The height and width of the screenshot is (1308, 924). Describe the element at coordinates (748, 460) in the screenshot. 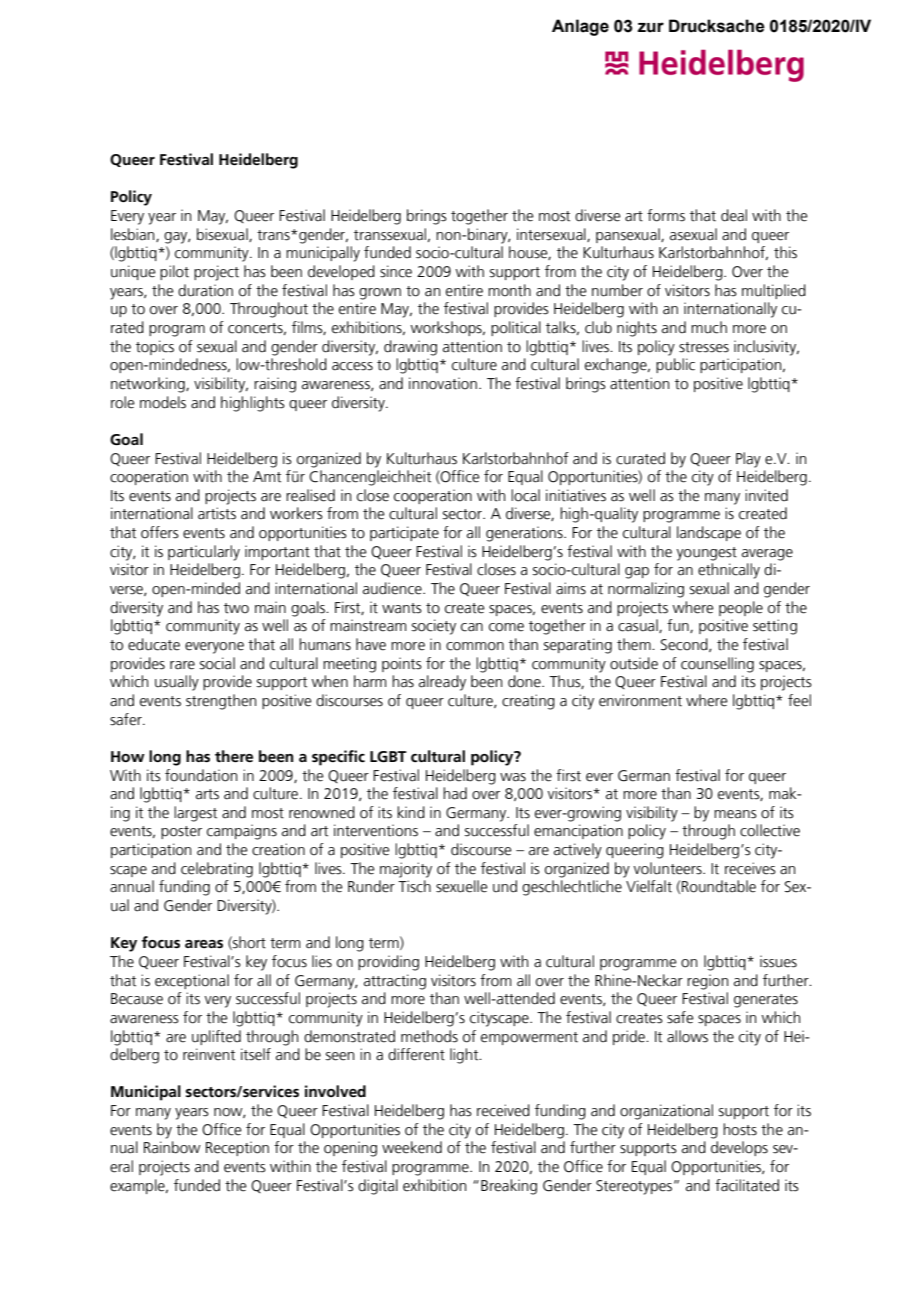

I see `Play` at that location.
